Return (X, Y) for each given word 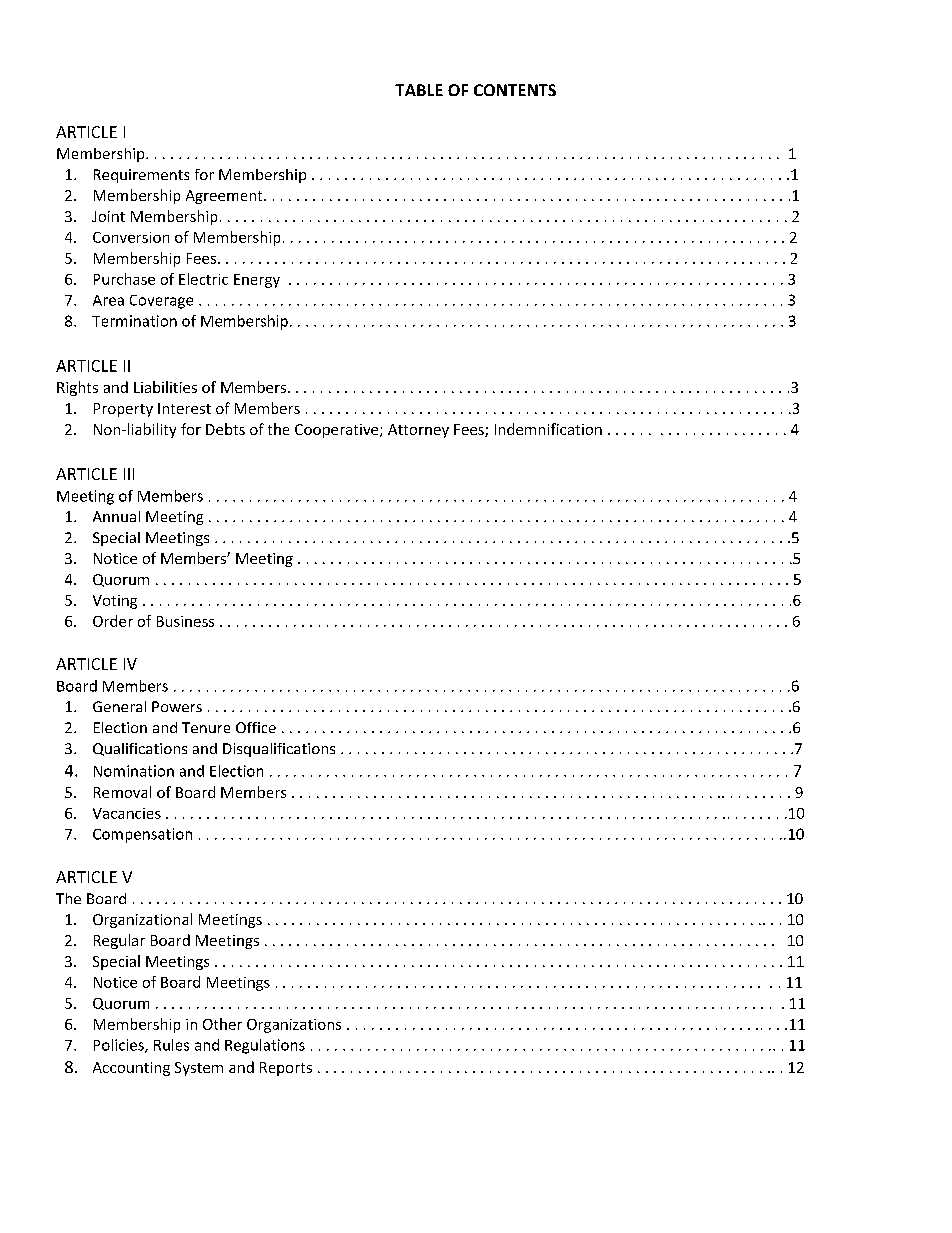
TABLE (419, 90)
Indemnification (548, 429)
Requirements (141, 176)
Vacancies (127, 813)
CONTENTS (515, 90)
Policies (120, 1046)
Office (256, 727)
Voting (115, 602)
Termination (134, 321)
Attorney (418, 431)
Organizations (294, 1026)
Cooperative (338, 431)
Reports (286, 1069)
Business (185, 621)
